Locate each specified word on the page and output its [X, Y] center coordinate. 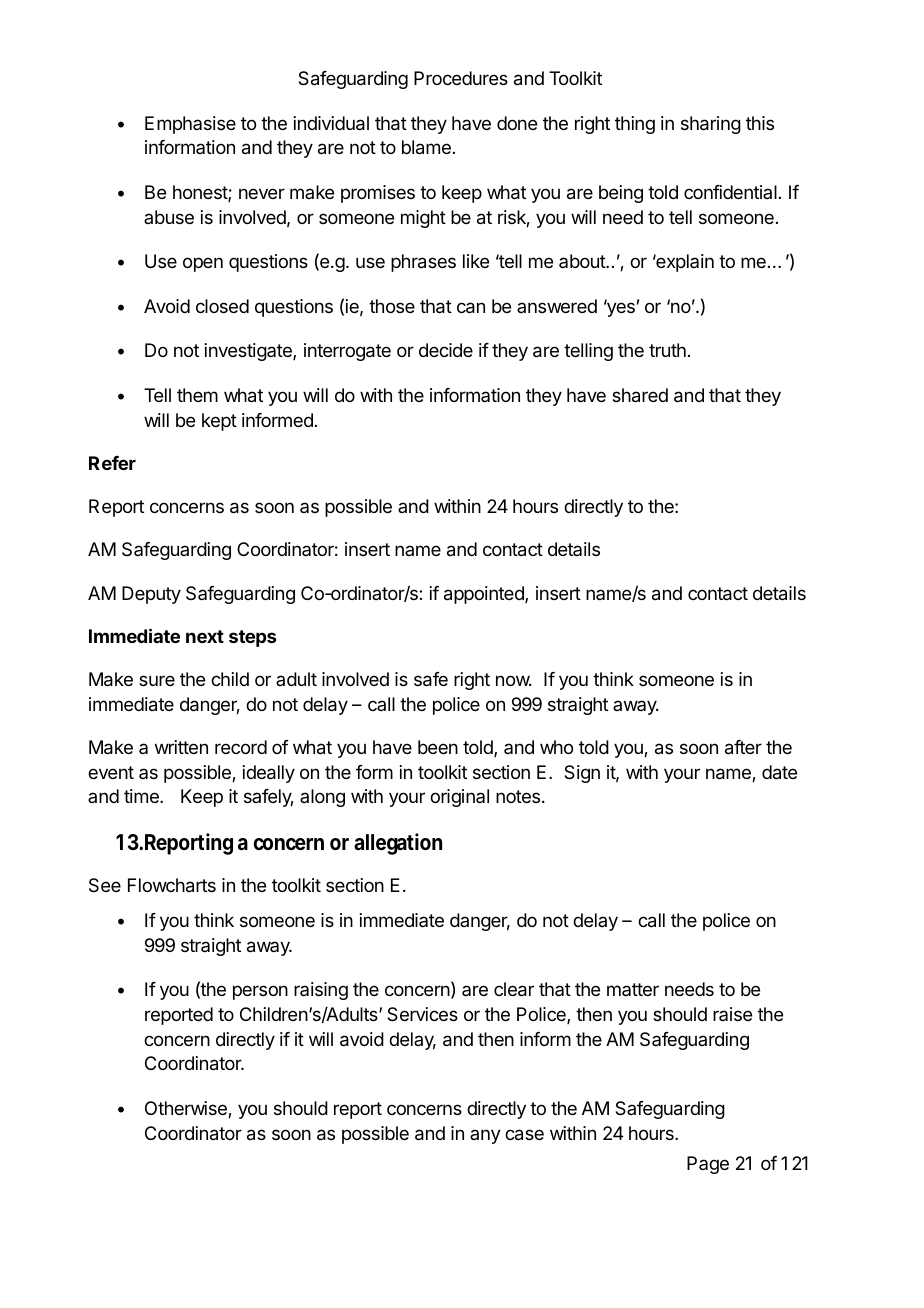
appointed [485, 595]
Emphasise [190, 125]
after [743, 747]
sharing [711, 125]
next [205, 636]
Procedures [461, 78]
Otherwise [187, 1109]
